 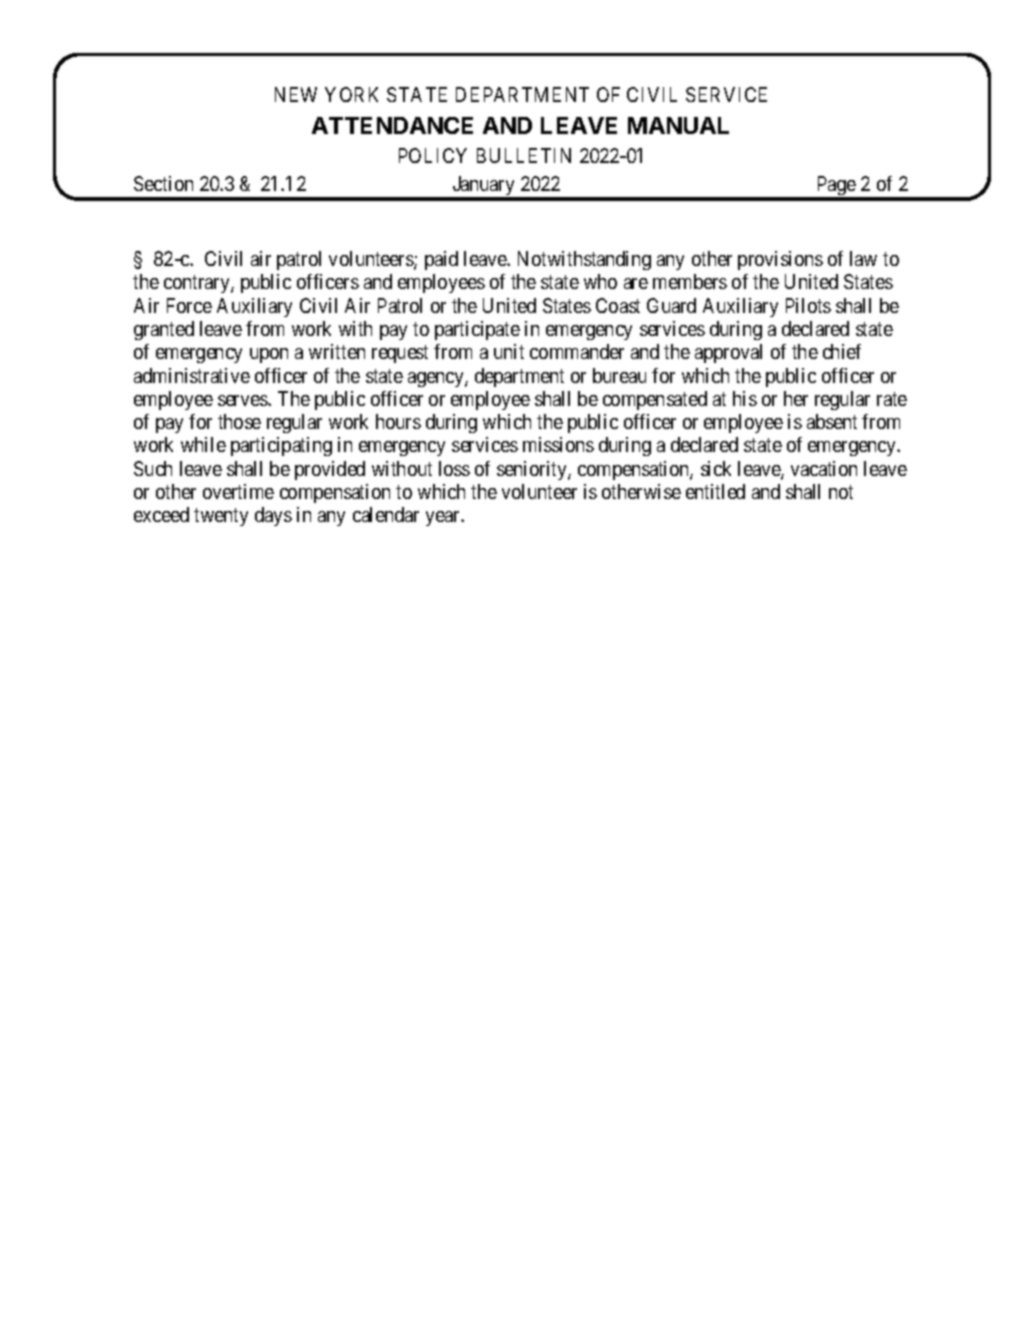 What do you see at coordinates (392, 125) in the document?
I see `ATTENDANCE` at bounding box center [392, 125].
